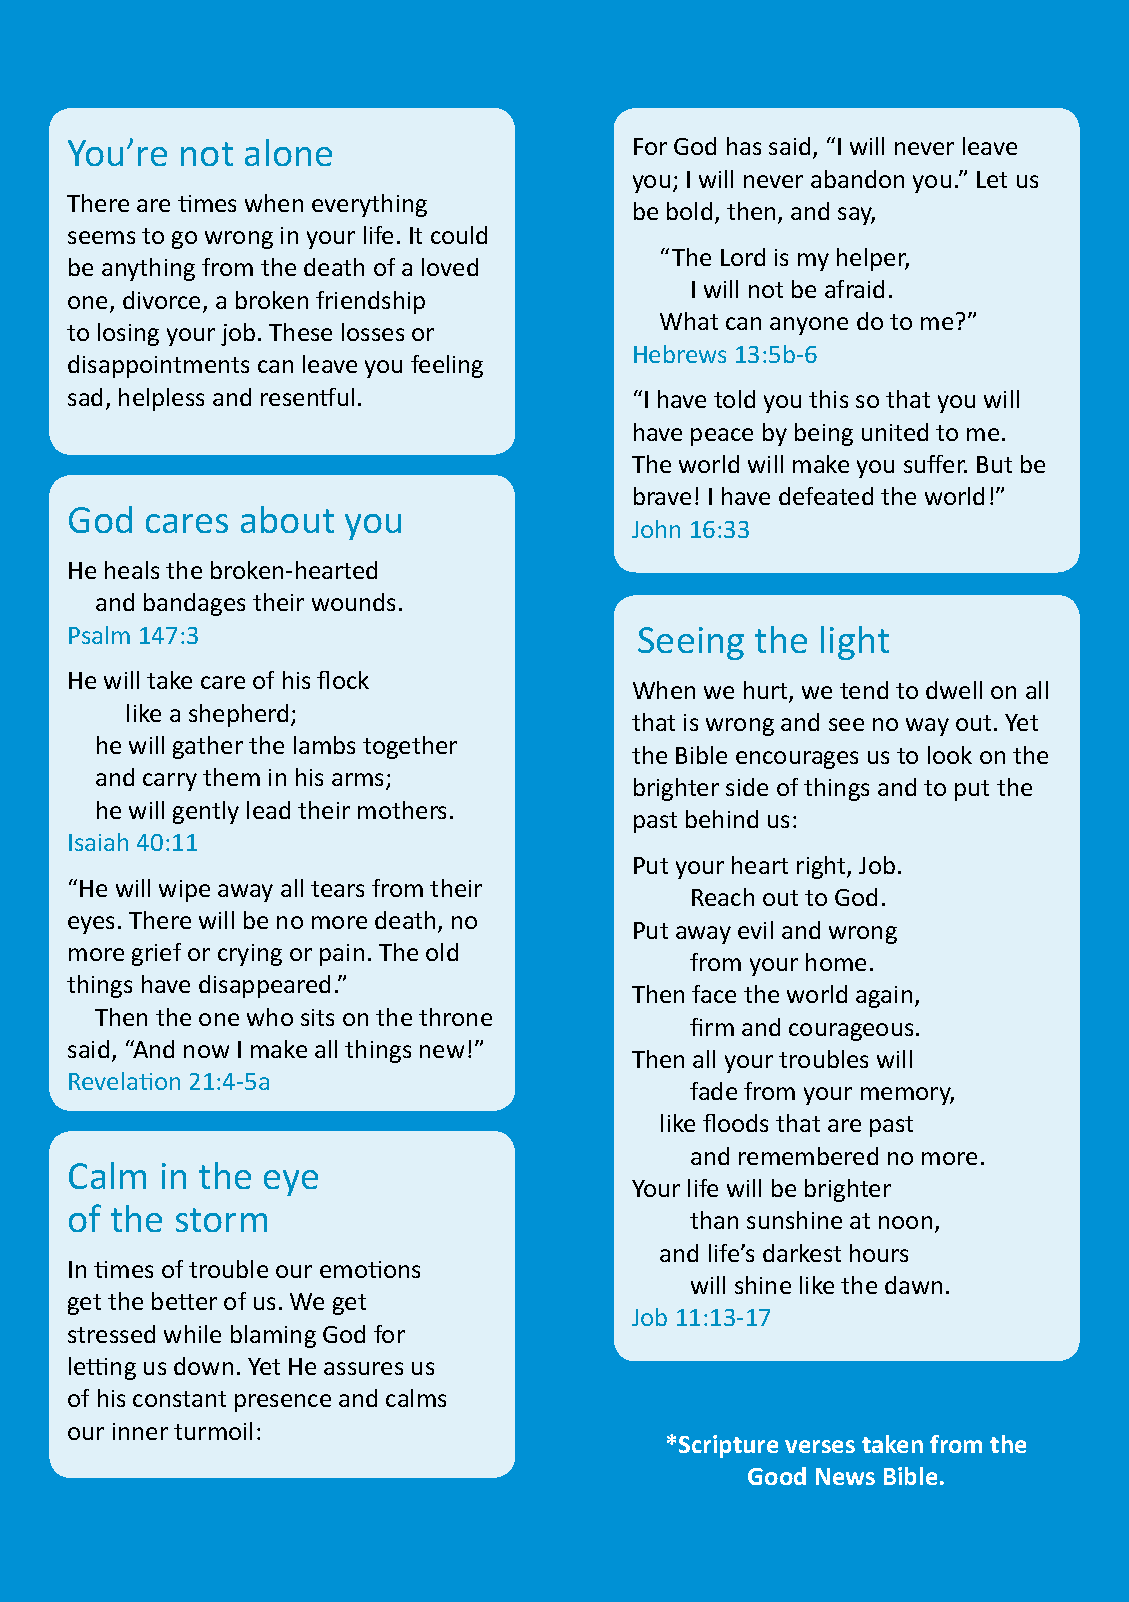 The height and width of the screenshot is (1602, 1129). I want to click on gently, so click(206, 812).
